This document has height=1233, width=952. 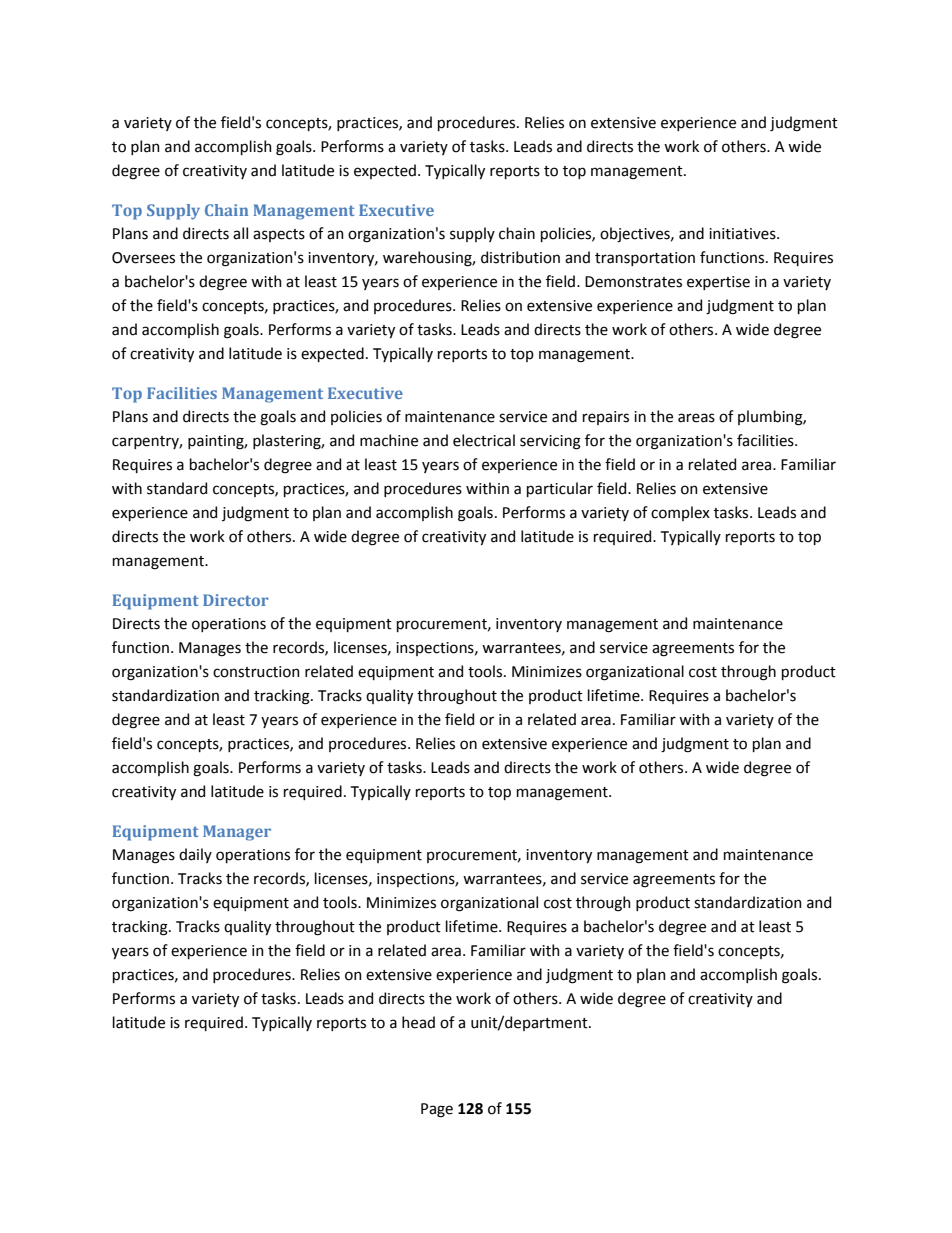 What do you see at coordinates (520, 257) in the document?
I see `distribution` at bounding box center [520, 257].
